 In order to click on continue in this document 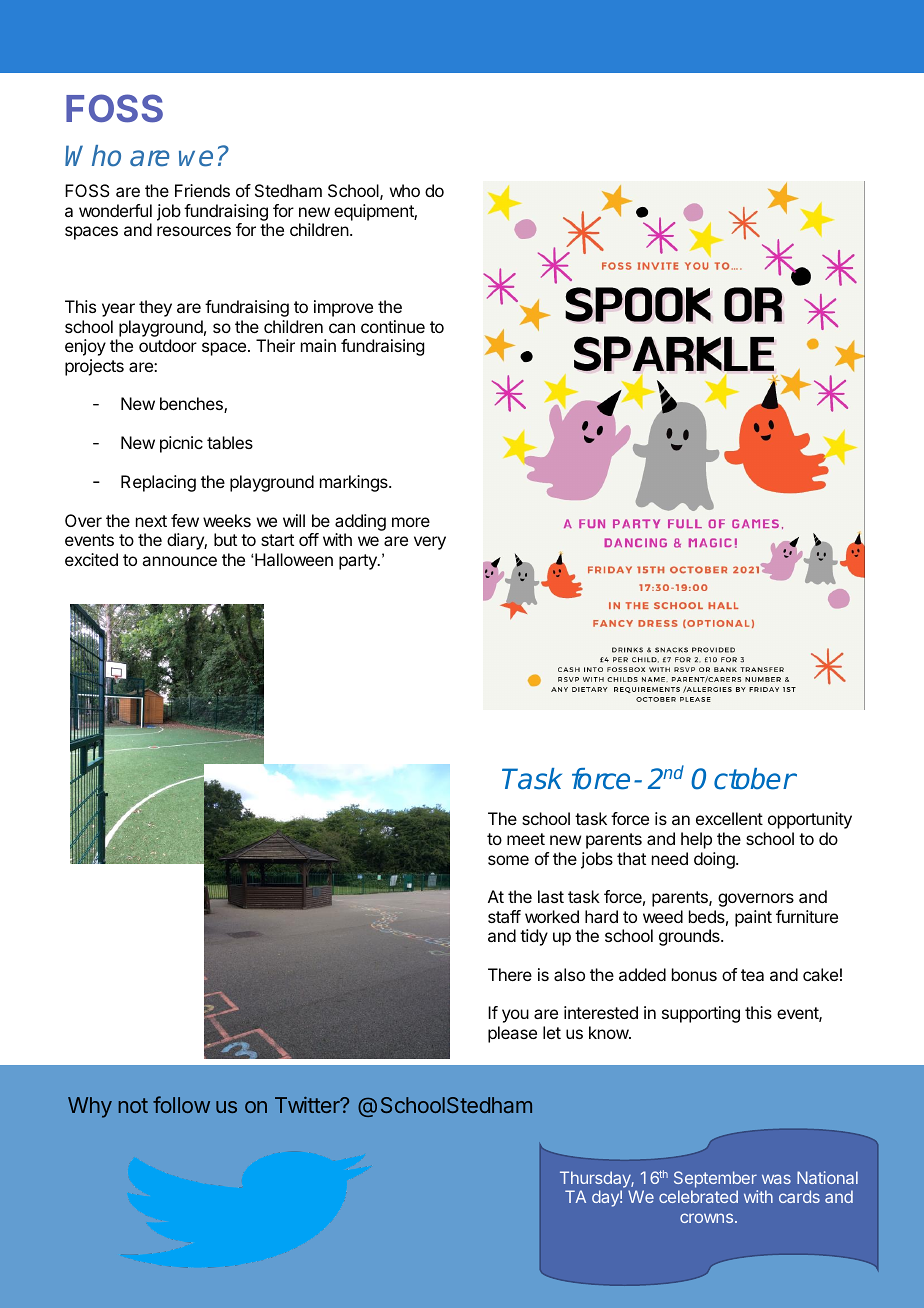, I will do `click(393, 326)`.
